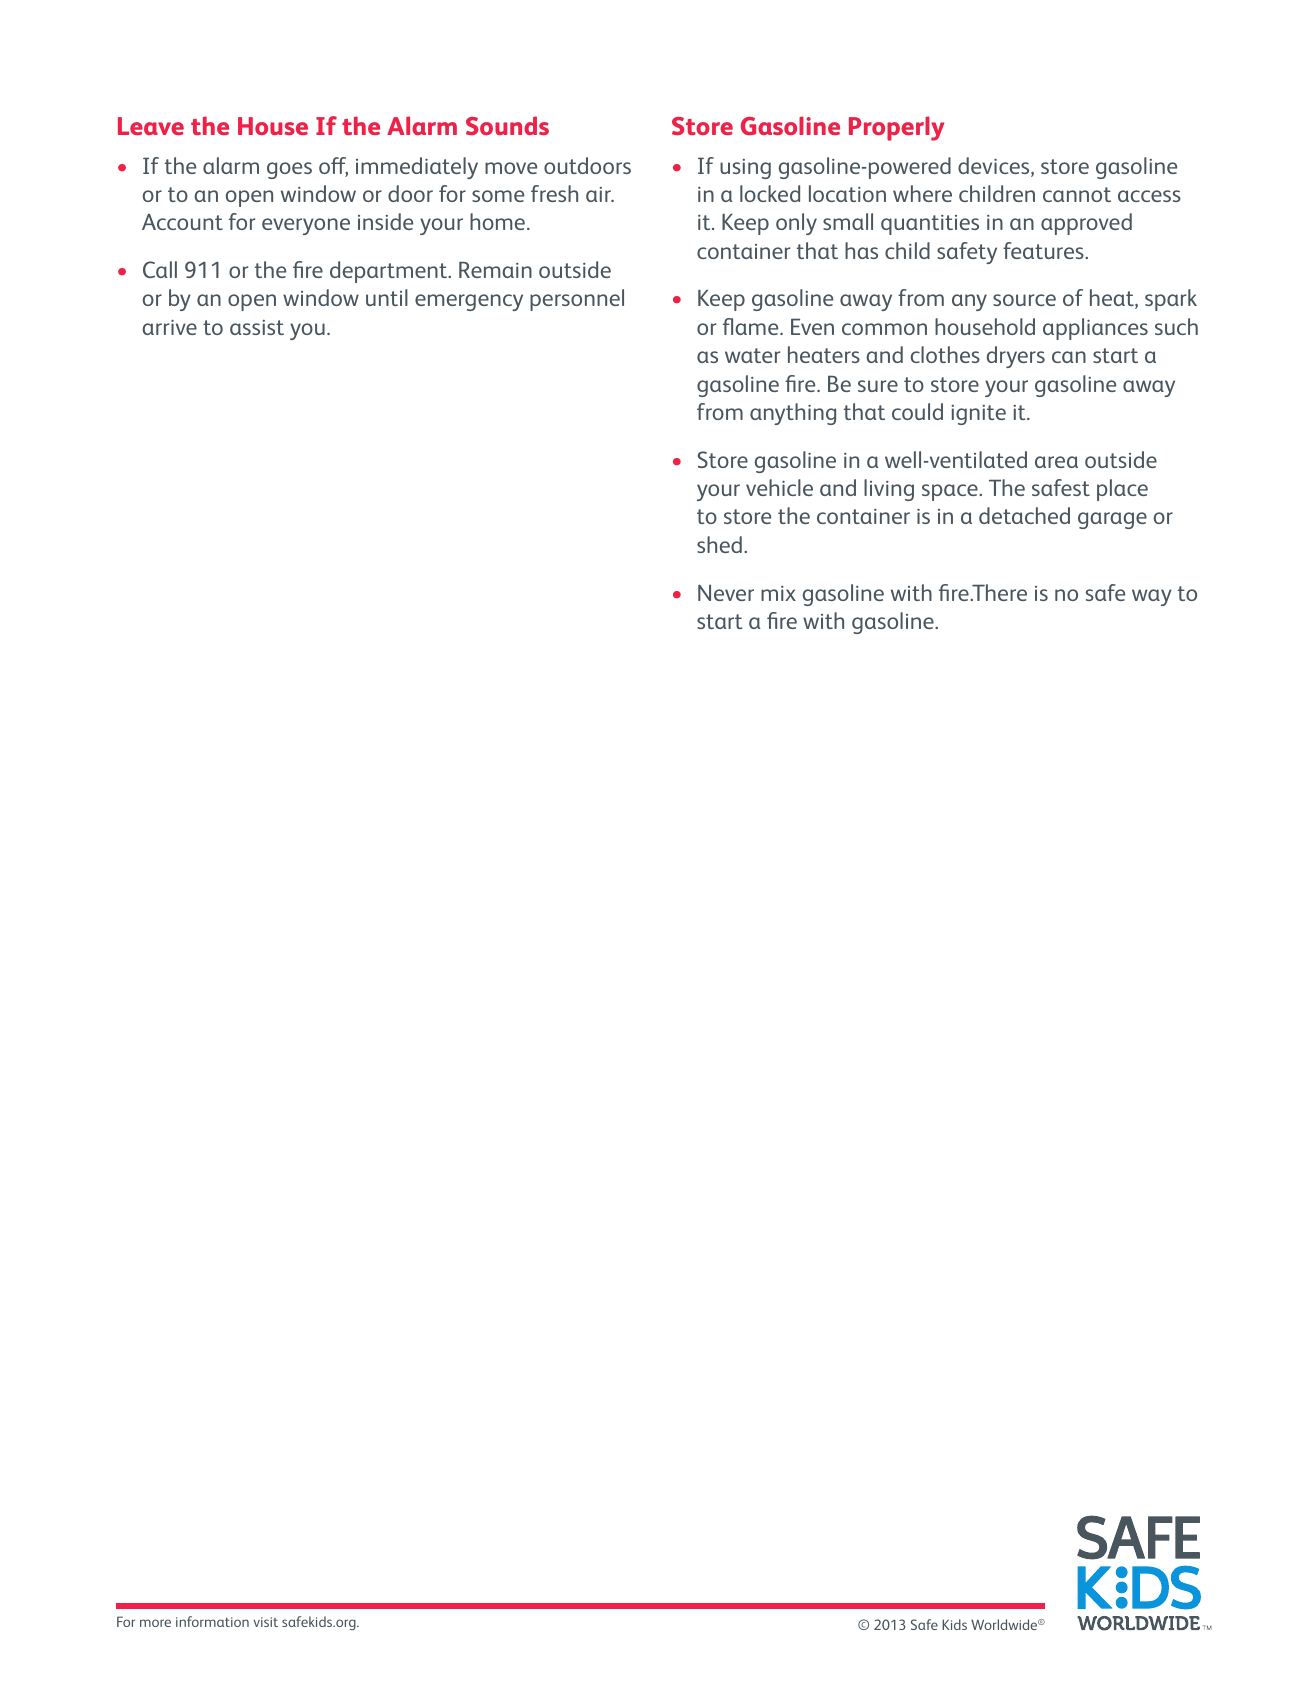 Image resolution: width=1316 pixels, height=1703 pixels. Describe the element at coordinates (889, 490) in the screenshot. I see `living` at that location.
